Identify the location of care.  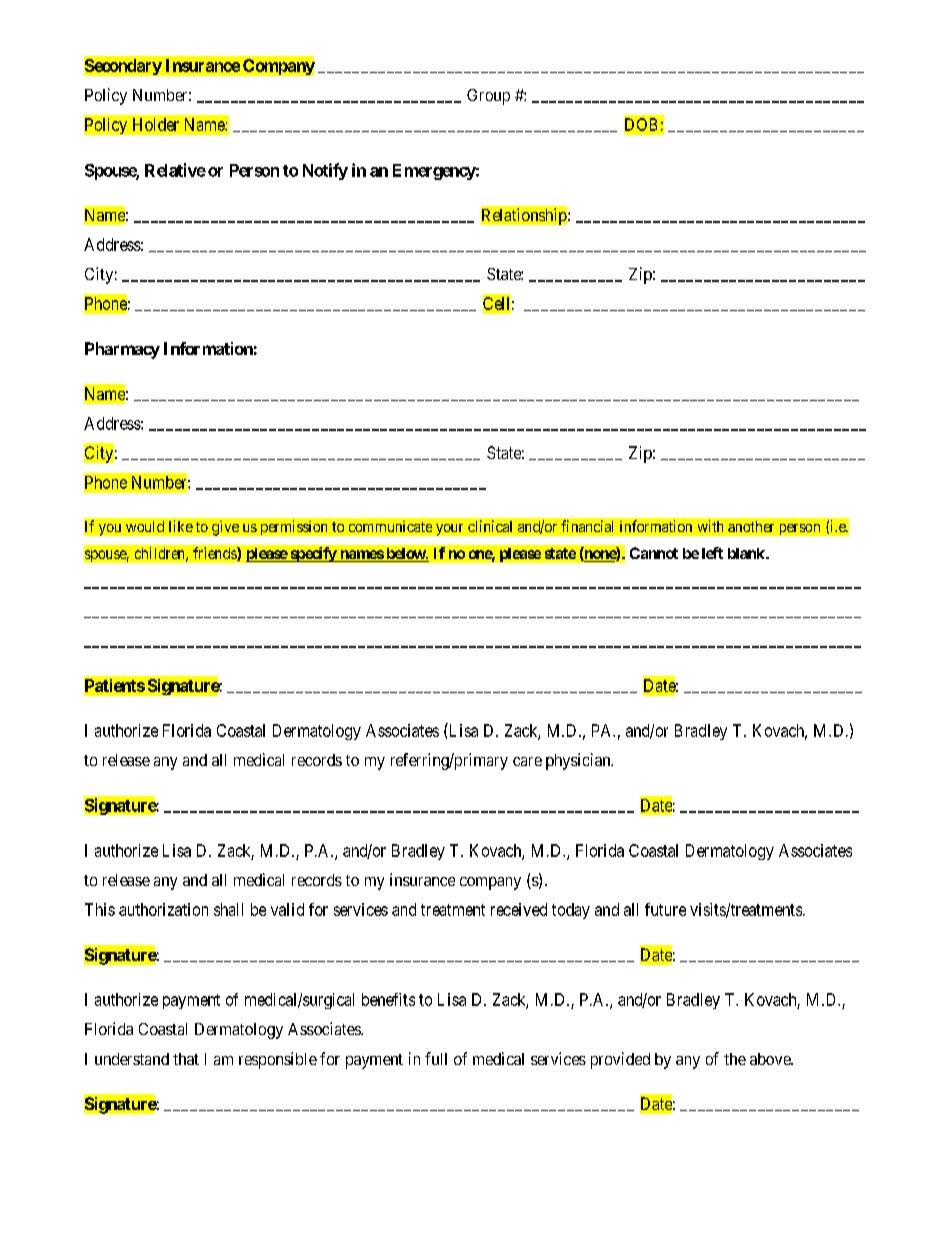
(527, 761).
